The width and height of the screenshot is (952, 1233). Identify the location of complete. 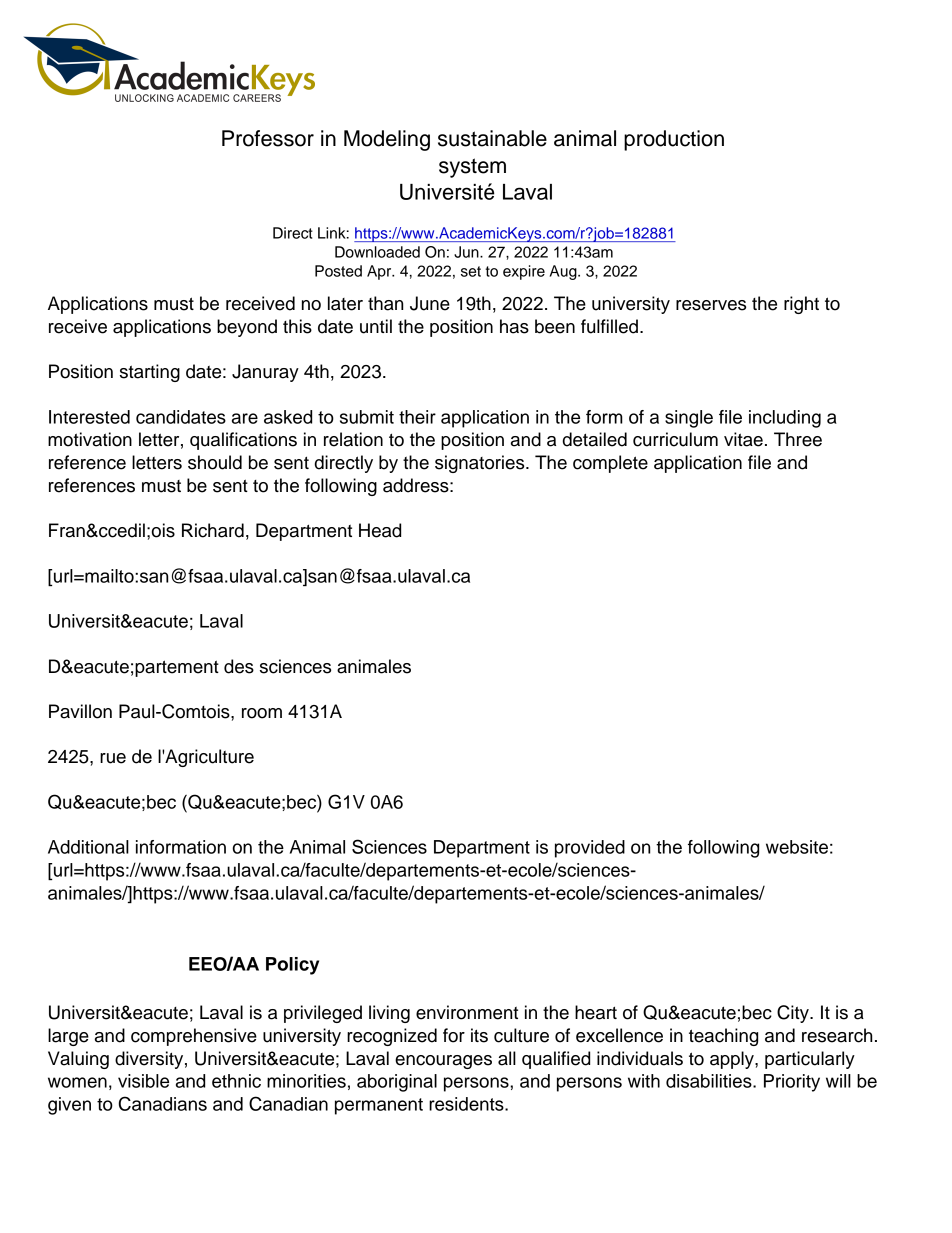
(610, 464).
